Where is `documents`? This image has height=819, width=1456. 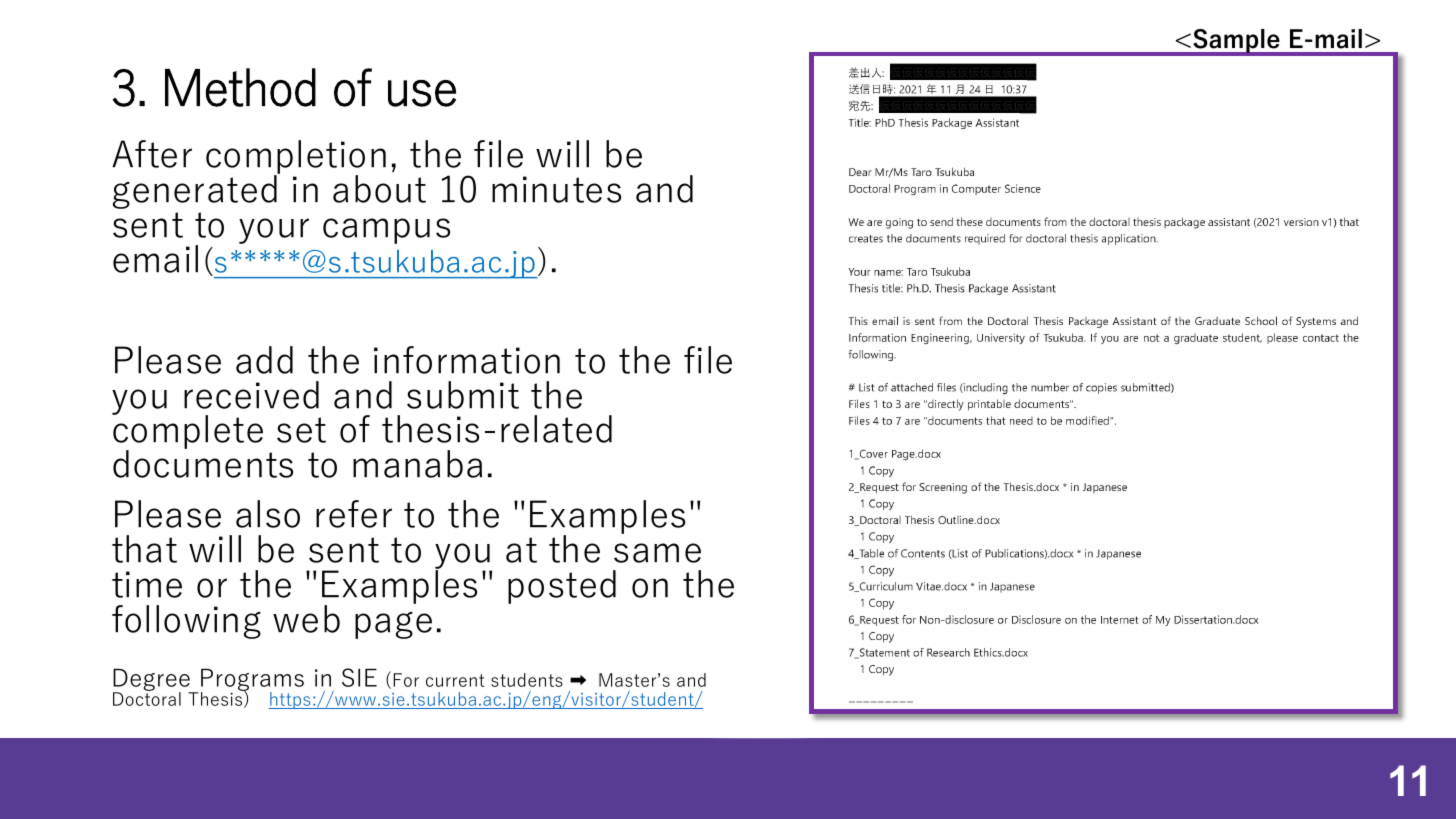
documents is located at coordinates (203, 464).
